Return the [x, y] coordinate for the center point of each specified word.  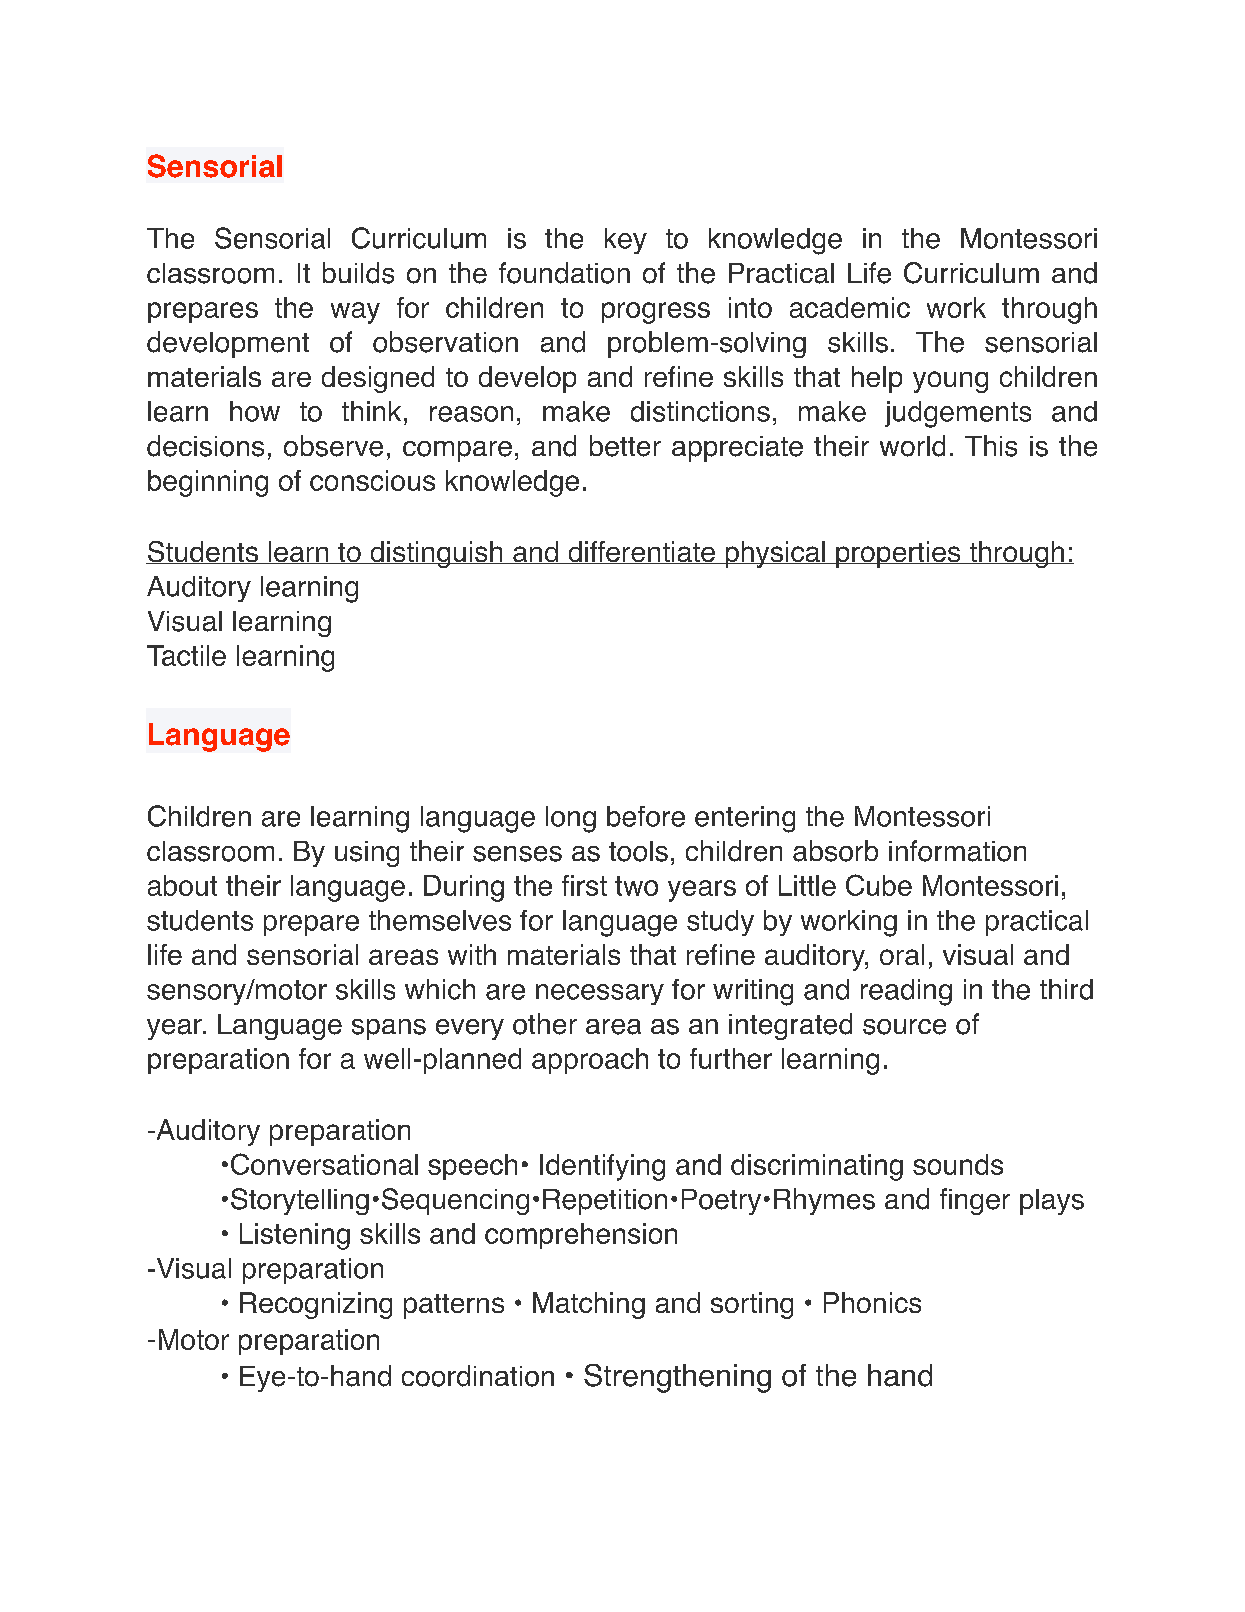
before [646, 816]
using [367, 854]
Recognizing [316, 1305]
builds [358, 273]
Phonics [872, 1302]
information [957, 851]
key [626, 241]
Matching [589, 1305]
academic [850, 307]
